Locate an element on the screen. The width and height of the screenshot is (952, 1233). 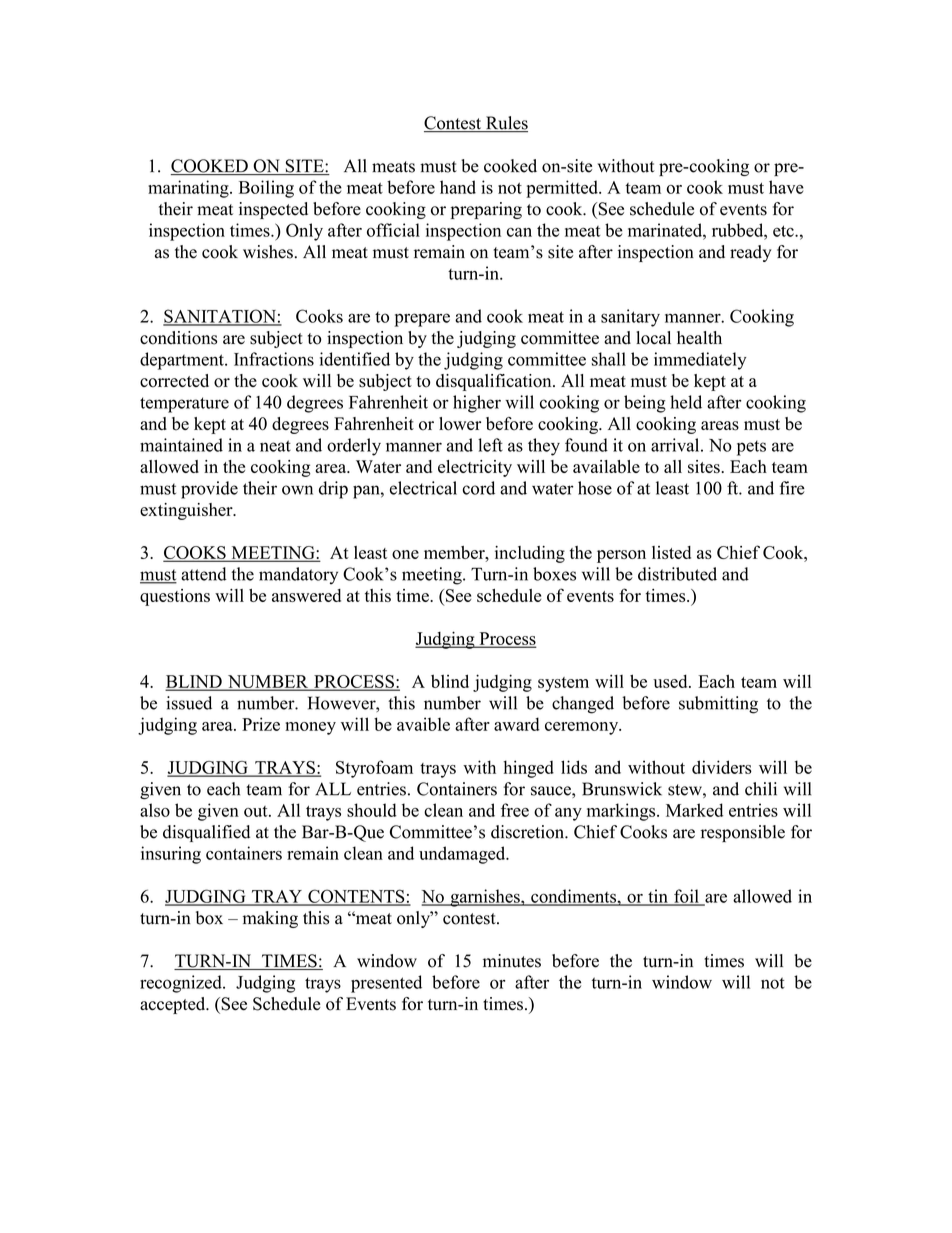
Rules is located at coordinates (506, 124).
